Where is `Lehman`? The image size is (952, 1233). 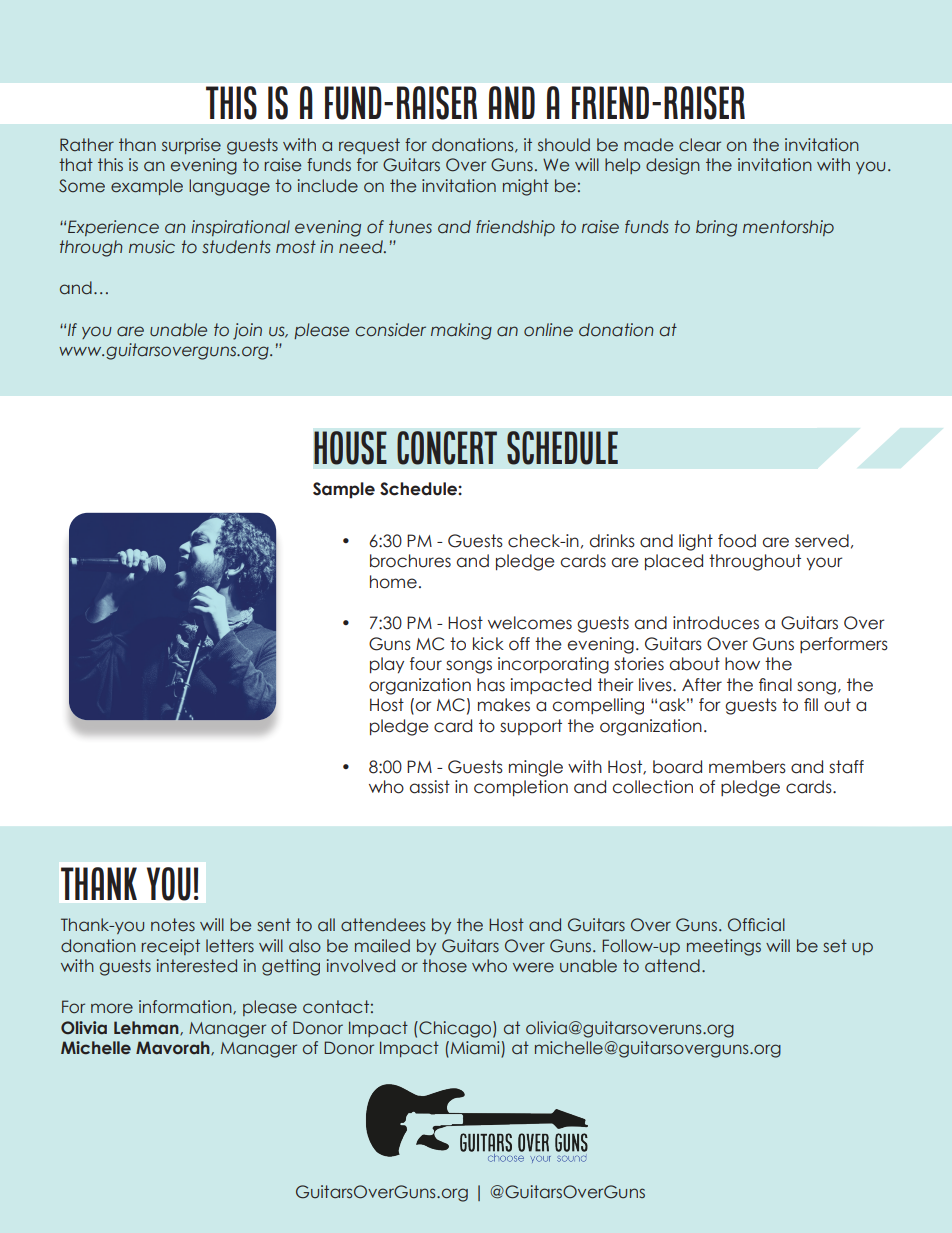 Lehman is located at coordinates (147, 1028).
